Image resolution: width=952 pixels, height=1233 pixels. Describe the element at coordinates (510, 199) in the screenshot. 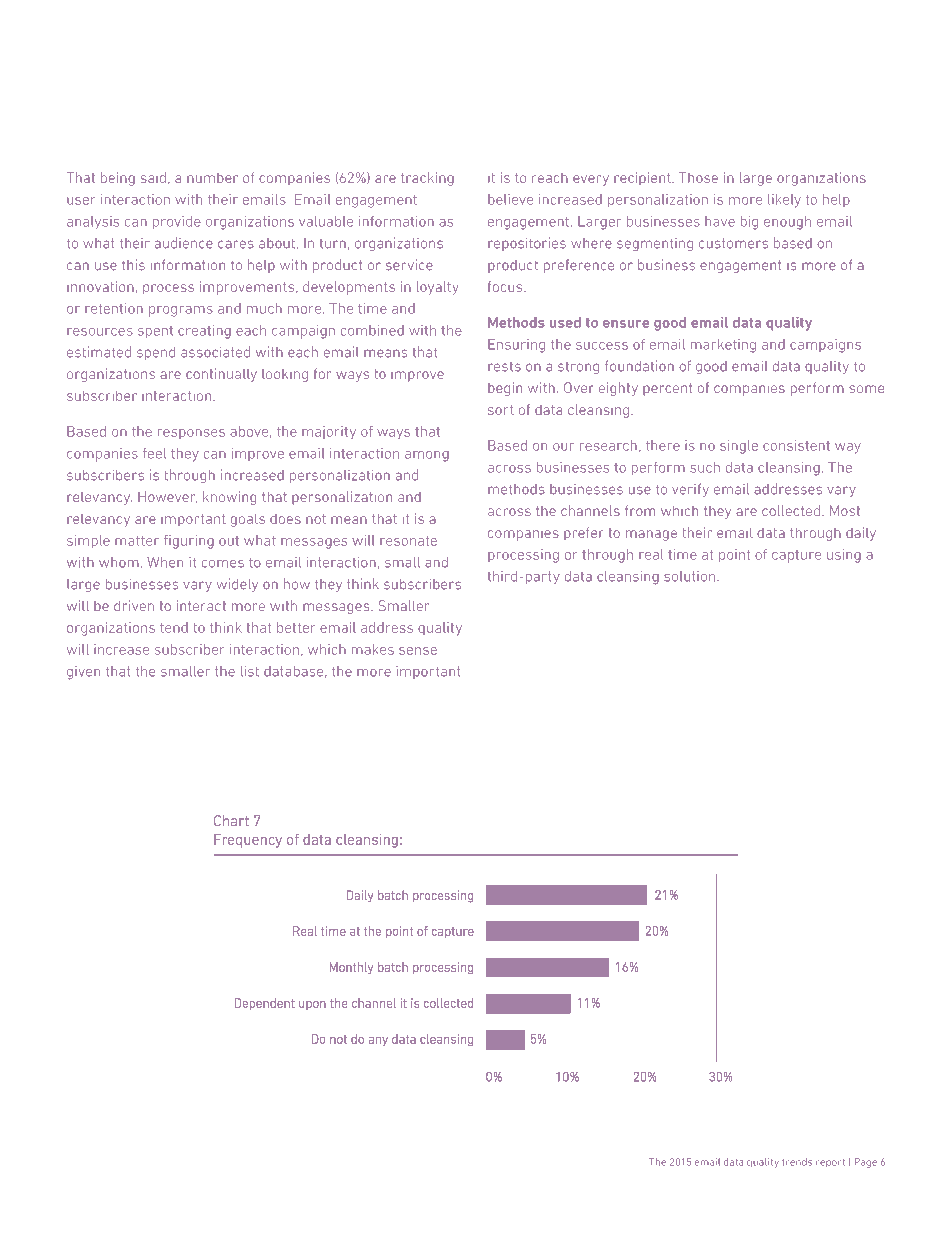

I see `believe` at that location.
